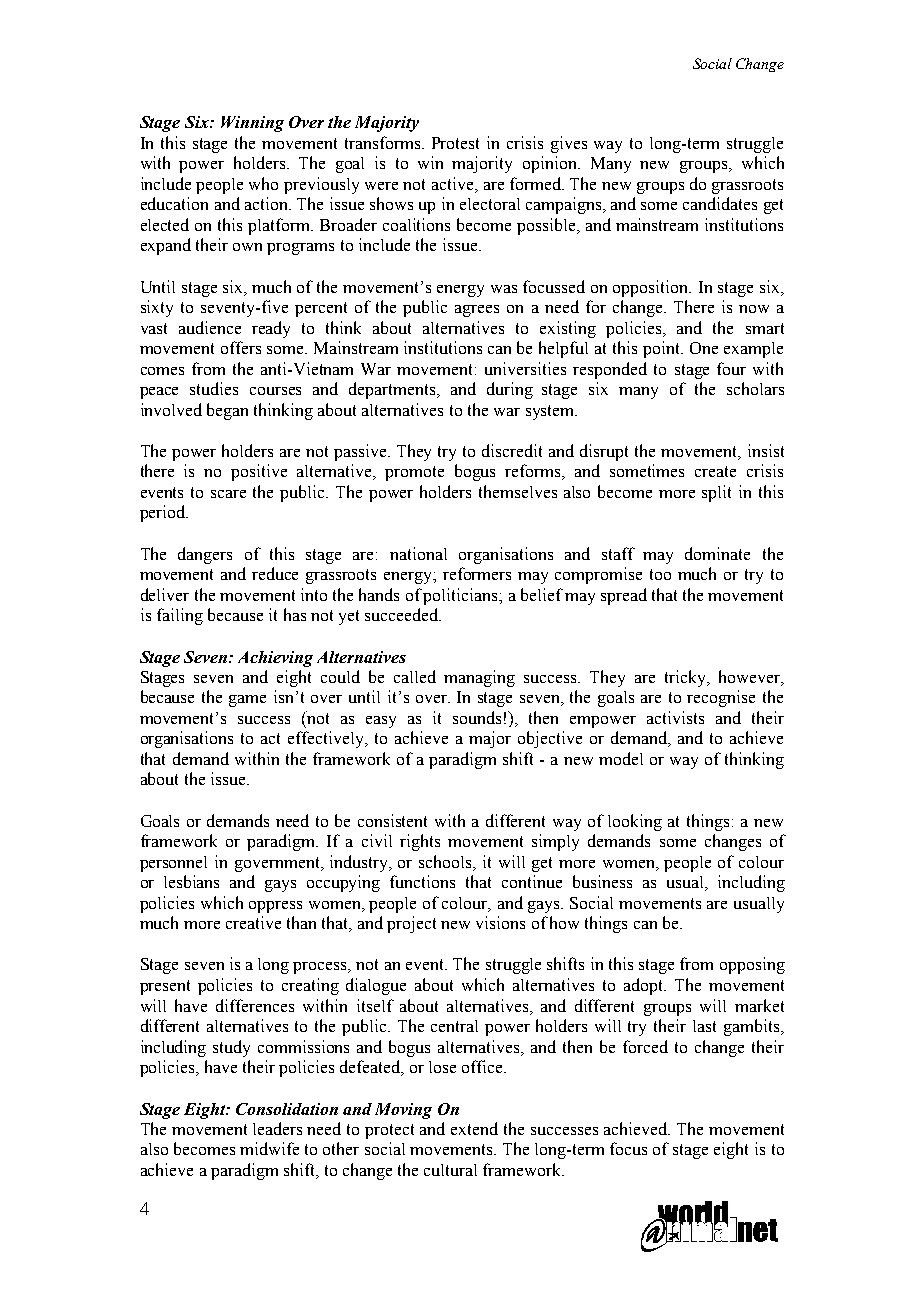  I want to click on candidates, so click(720, 203).
